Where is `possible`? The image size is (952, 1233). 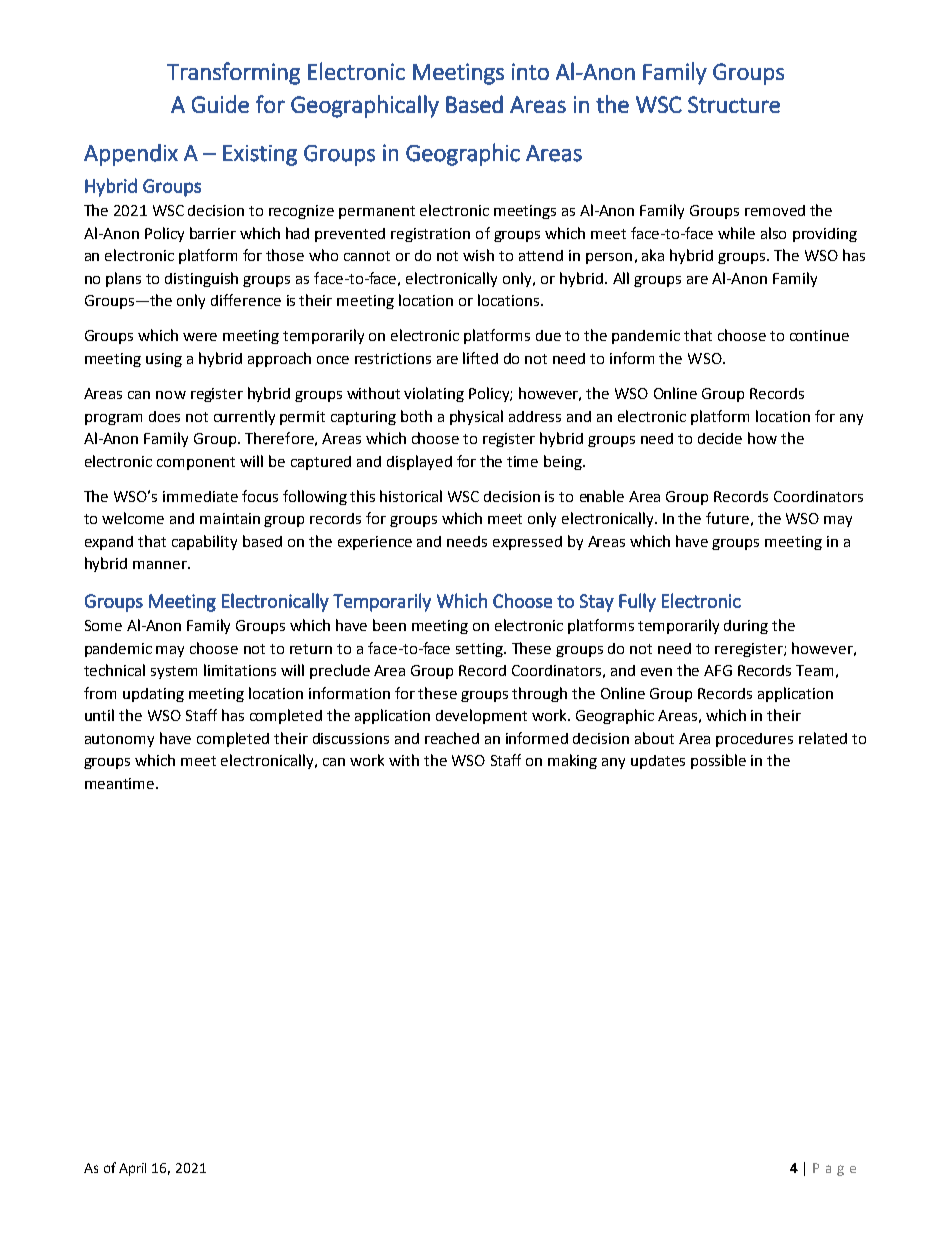 possible is located at coordinates (718, 761).
